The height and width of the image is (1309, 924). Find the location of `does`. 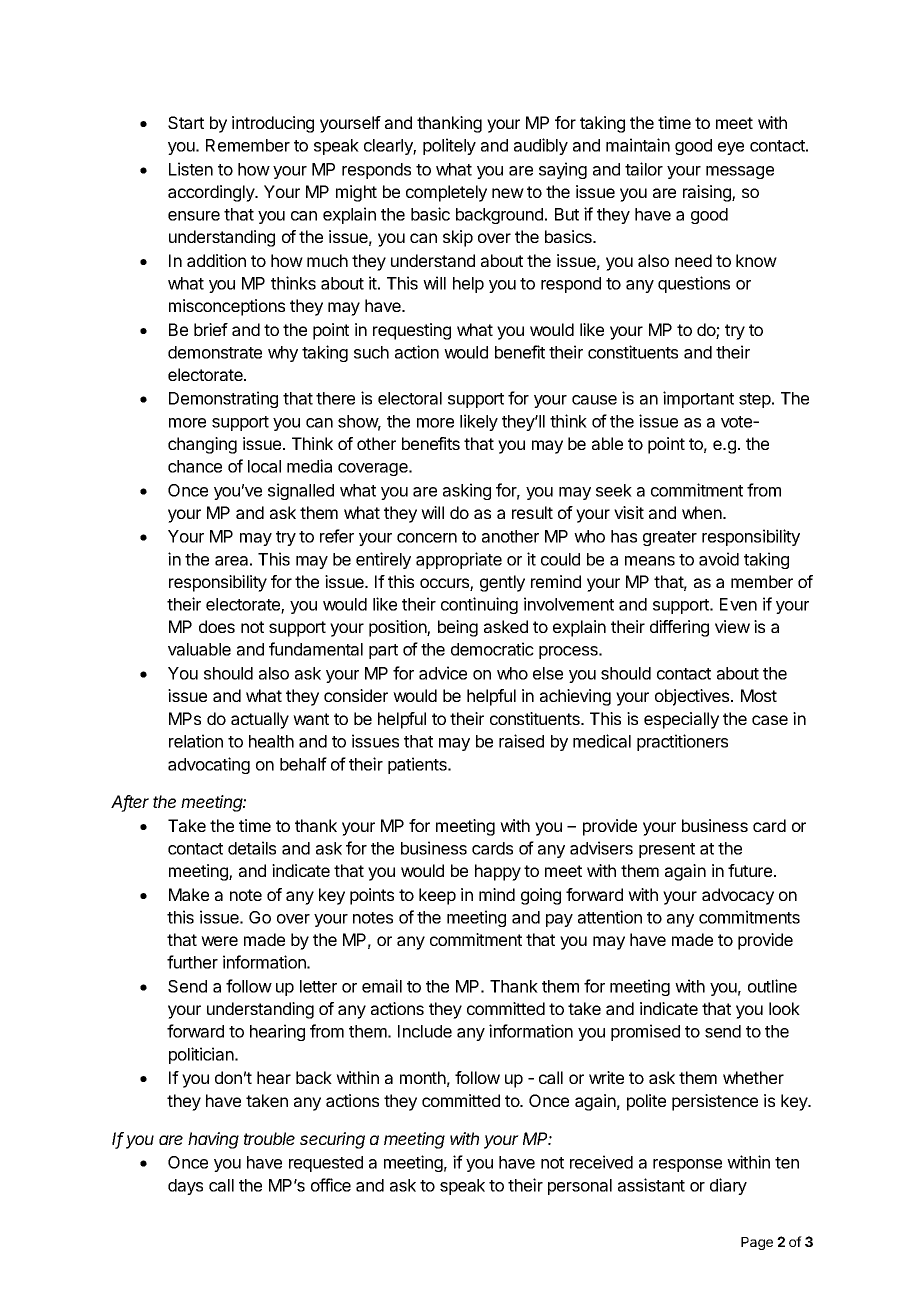

does is located at coordinates (217, 626).
